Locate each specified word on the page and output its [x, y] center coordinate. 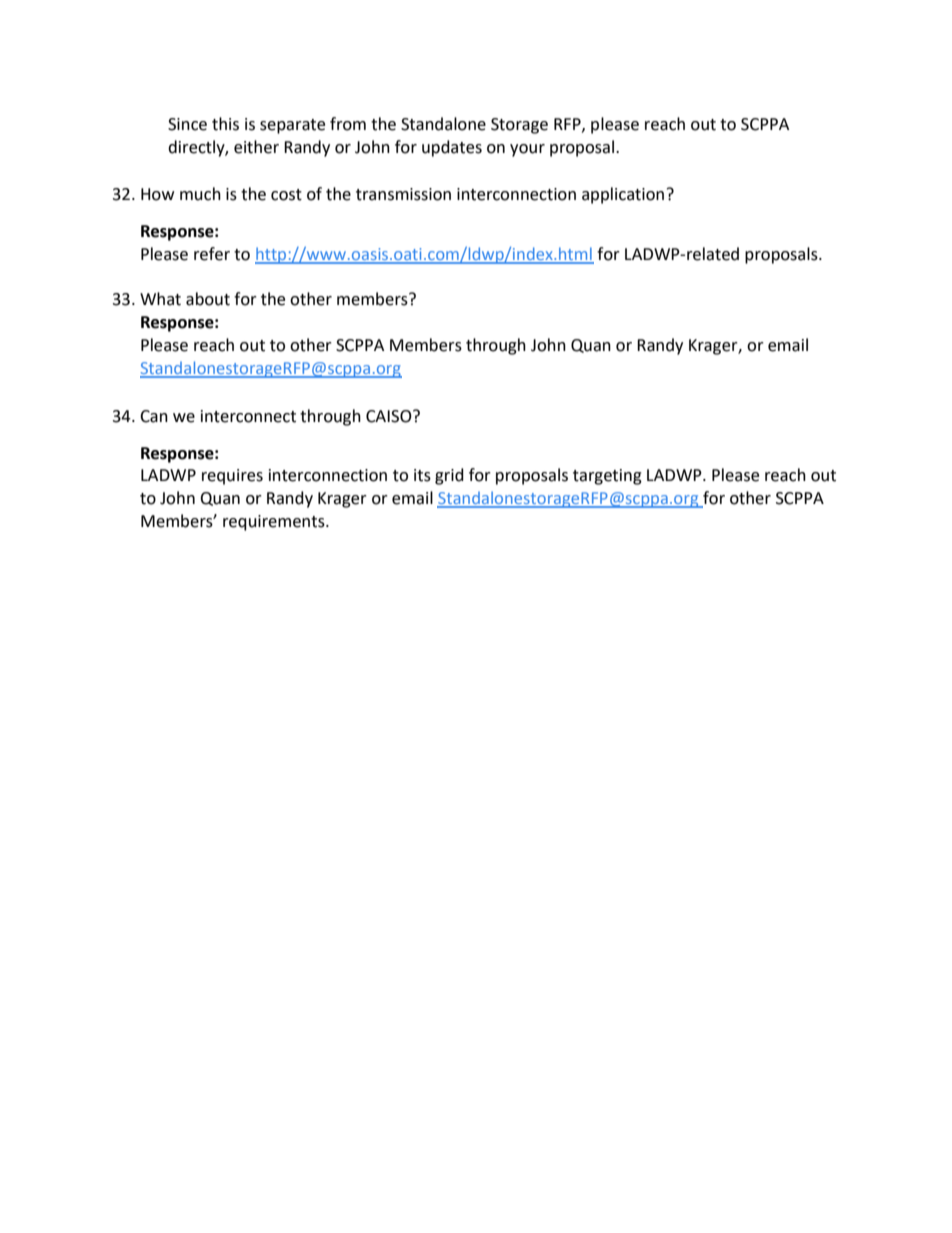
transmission [403, 194]
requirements [275, 523]
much [200, 194]
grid [449, 476]
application [623, 195]
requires [232, 477]
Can [154, 416]
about [208, 299]
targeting [607, 477]
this [225, 124]
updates [452, 148]
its [422, 475]
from [348, 124]
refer [212, 254]
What [160, 299]
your [527, 150]
